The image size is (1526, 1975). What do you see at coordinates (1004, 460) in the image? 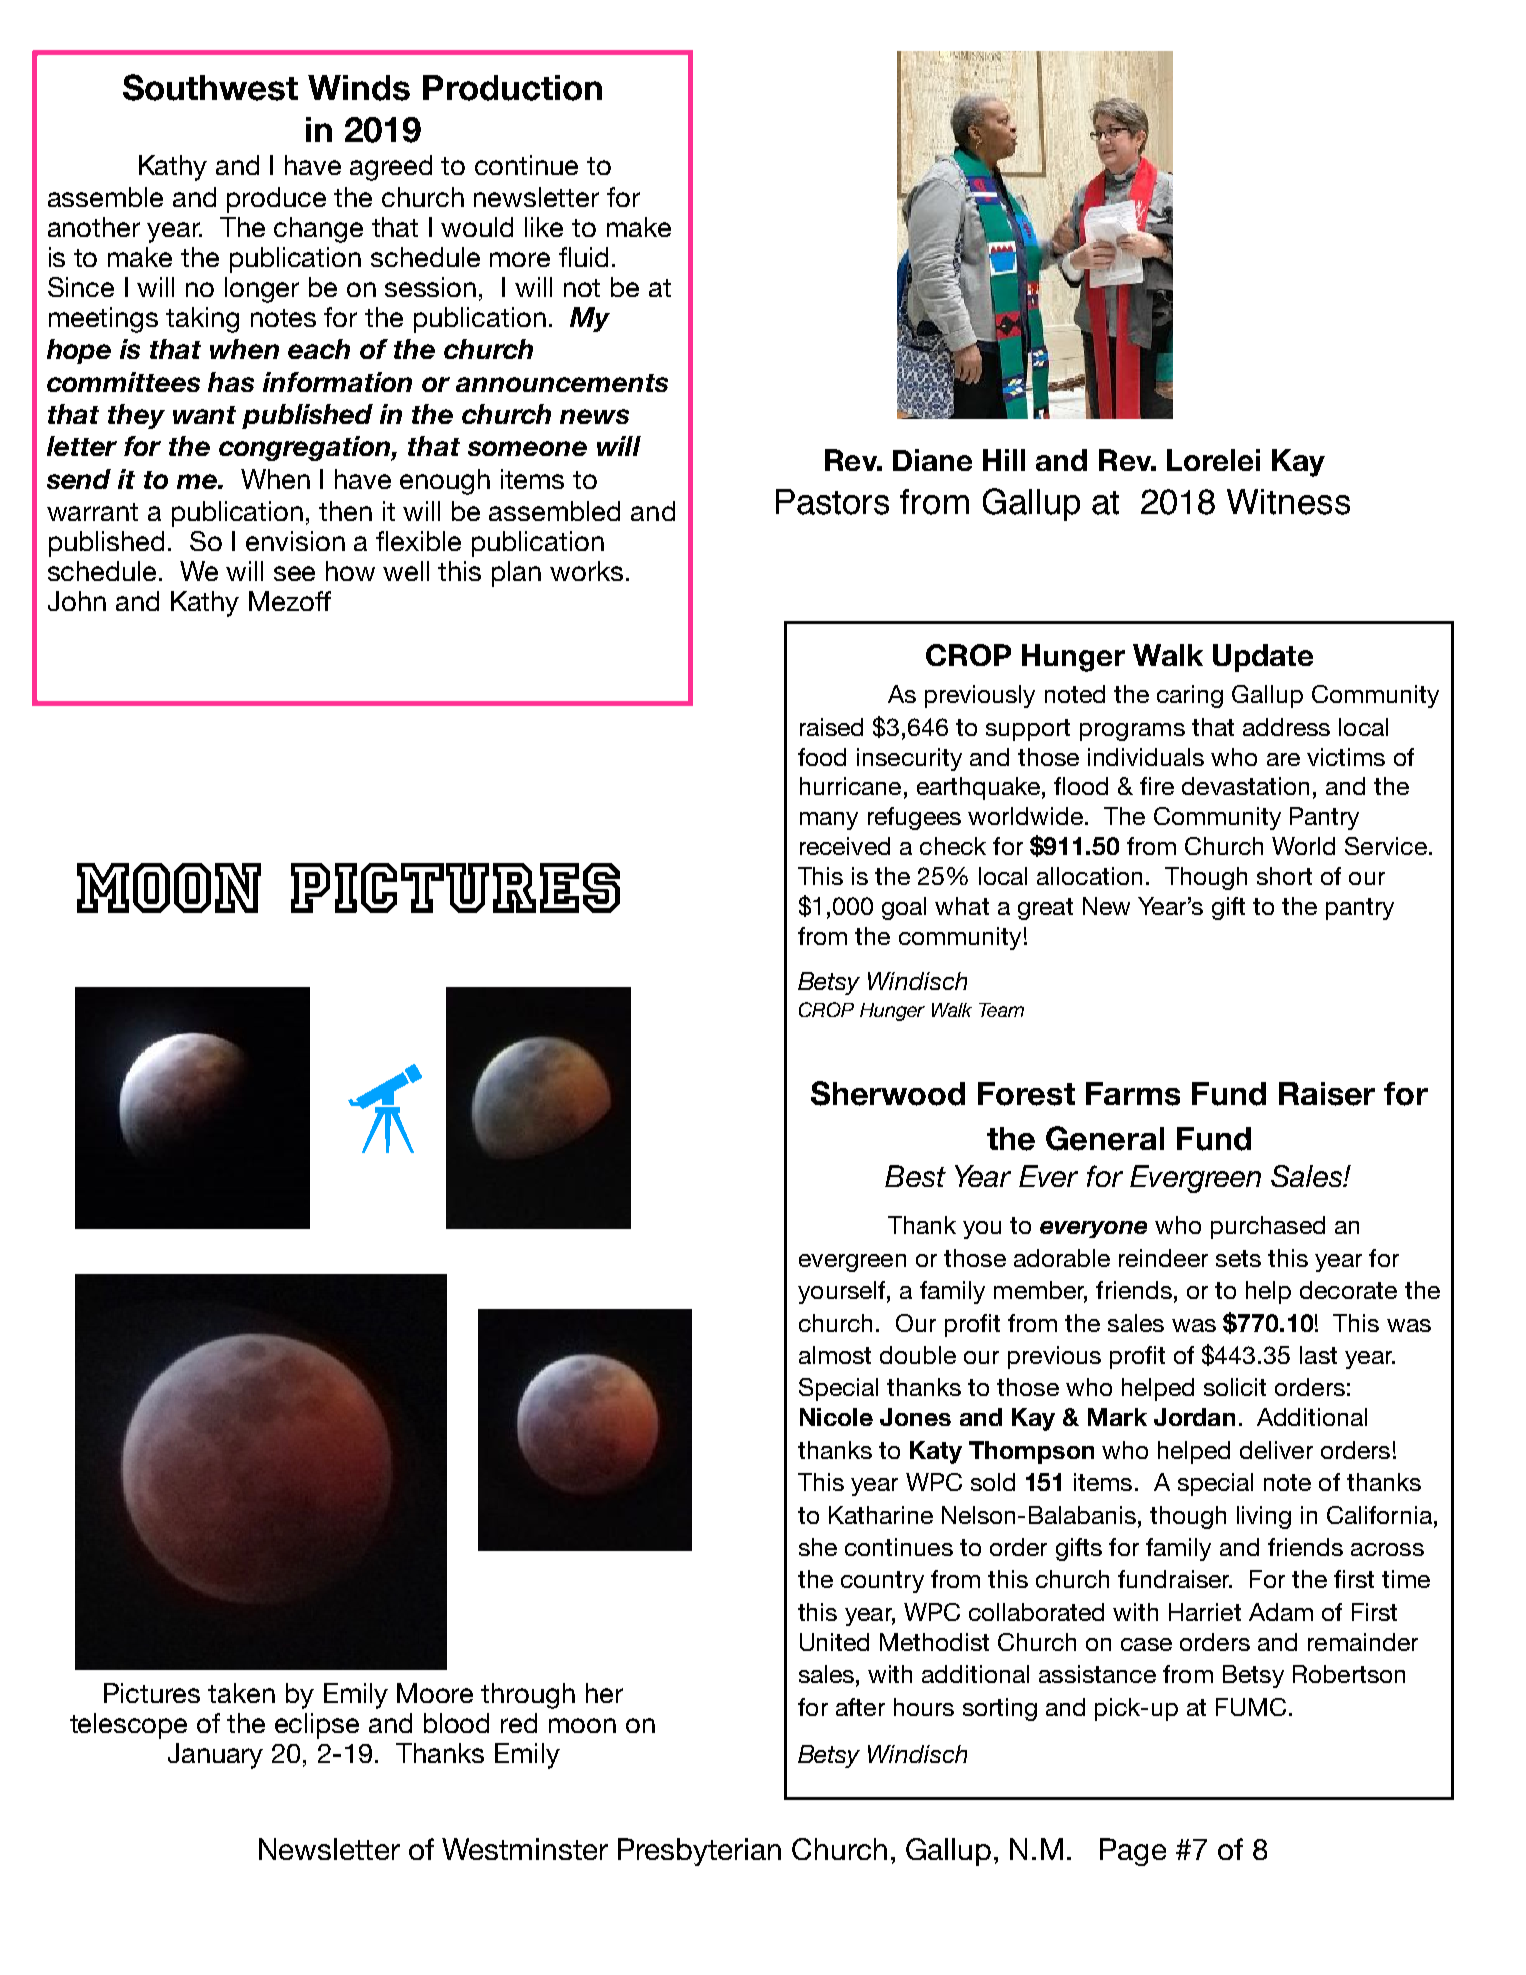
I see `Hill` at bounding box center [1004, 460].
